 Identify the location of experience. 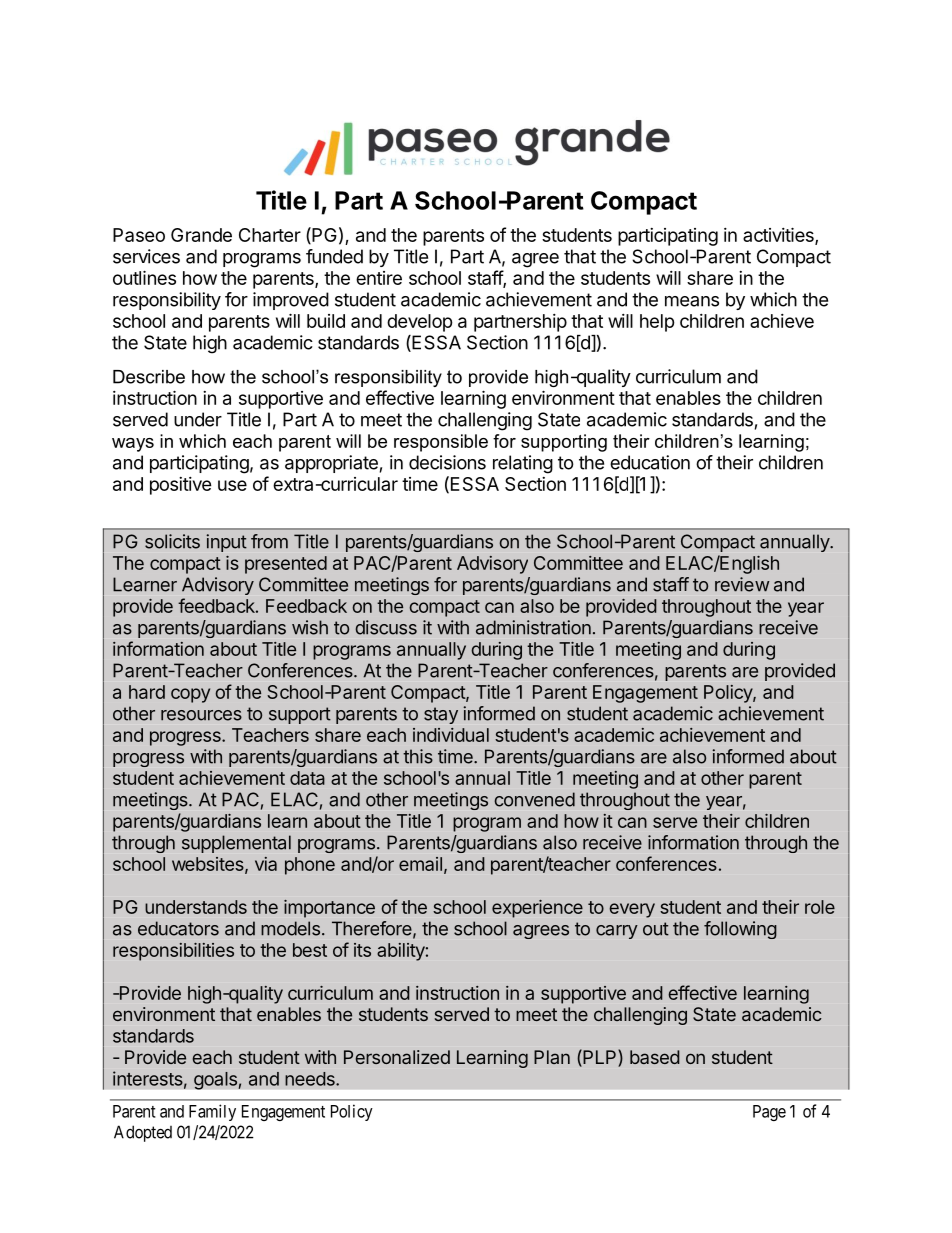
(537, 909).
